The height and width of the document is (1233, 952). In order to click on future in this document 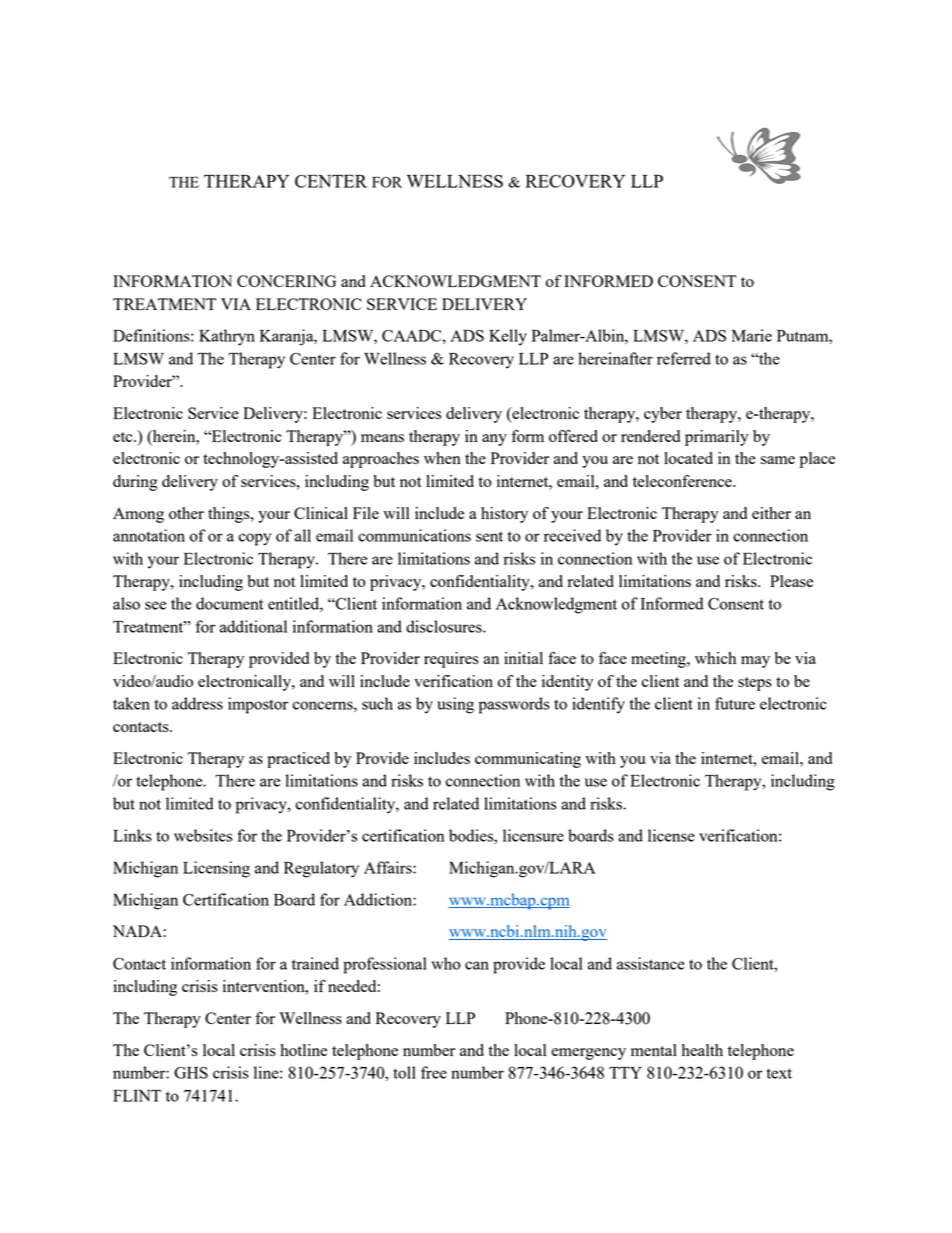, I will do `click(735, 703)`.
